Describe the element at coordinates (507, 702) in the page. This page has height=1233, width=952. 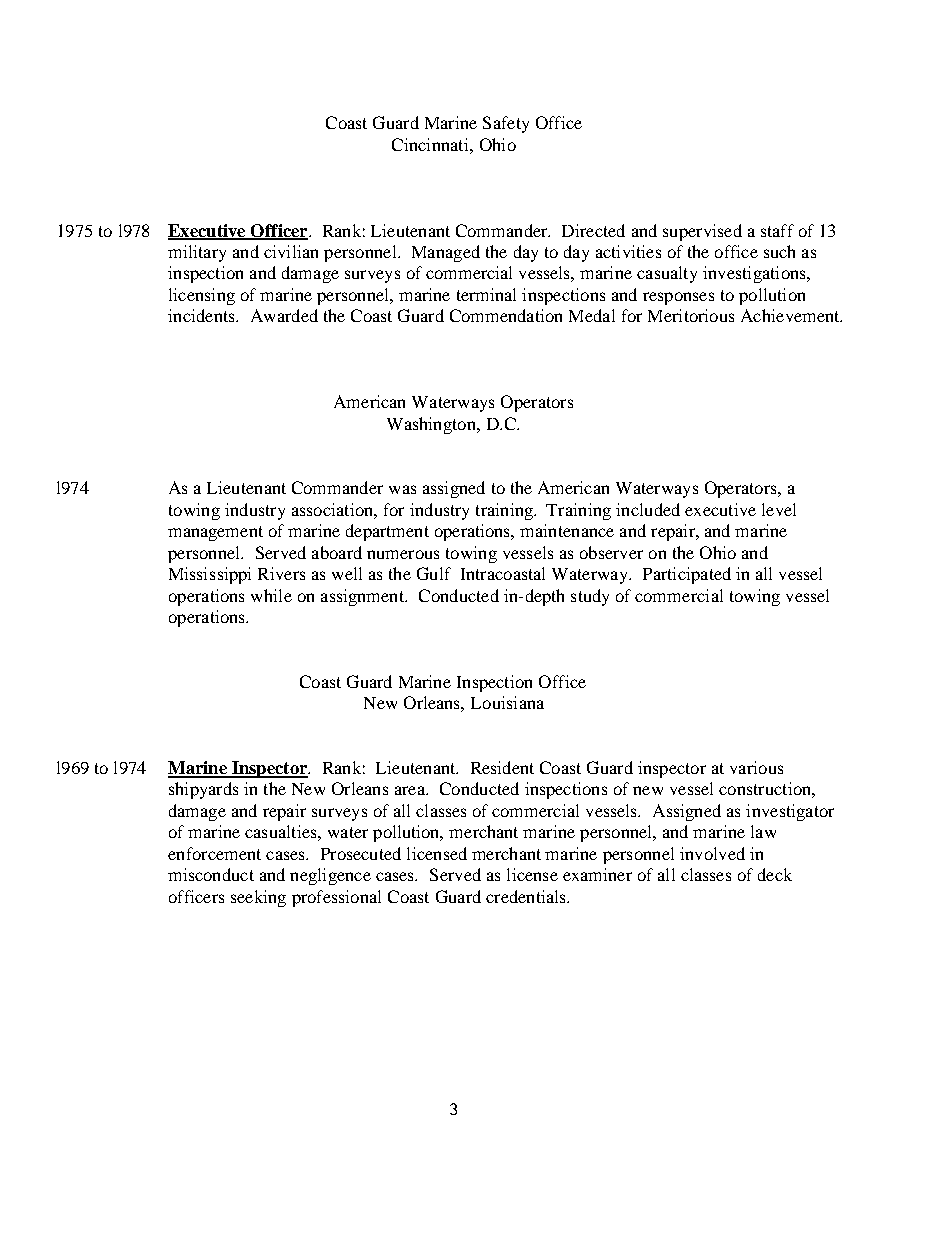
I see `Louisiana` at that location.
